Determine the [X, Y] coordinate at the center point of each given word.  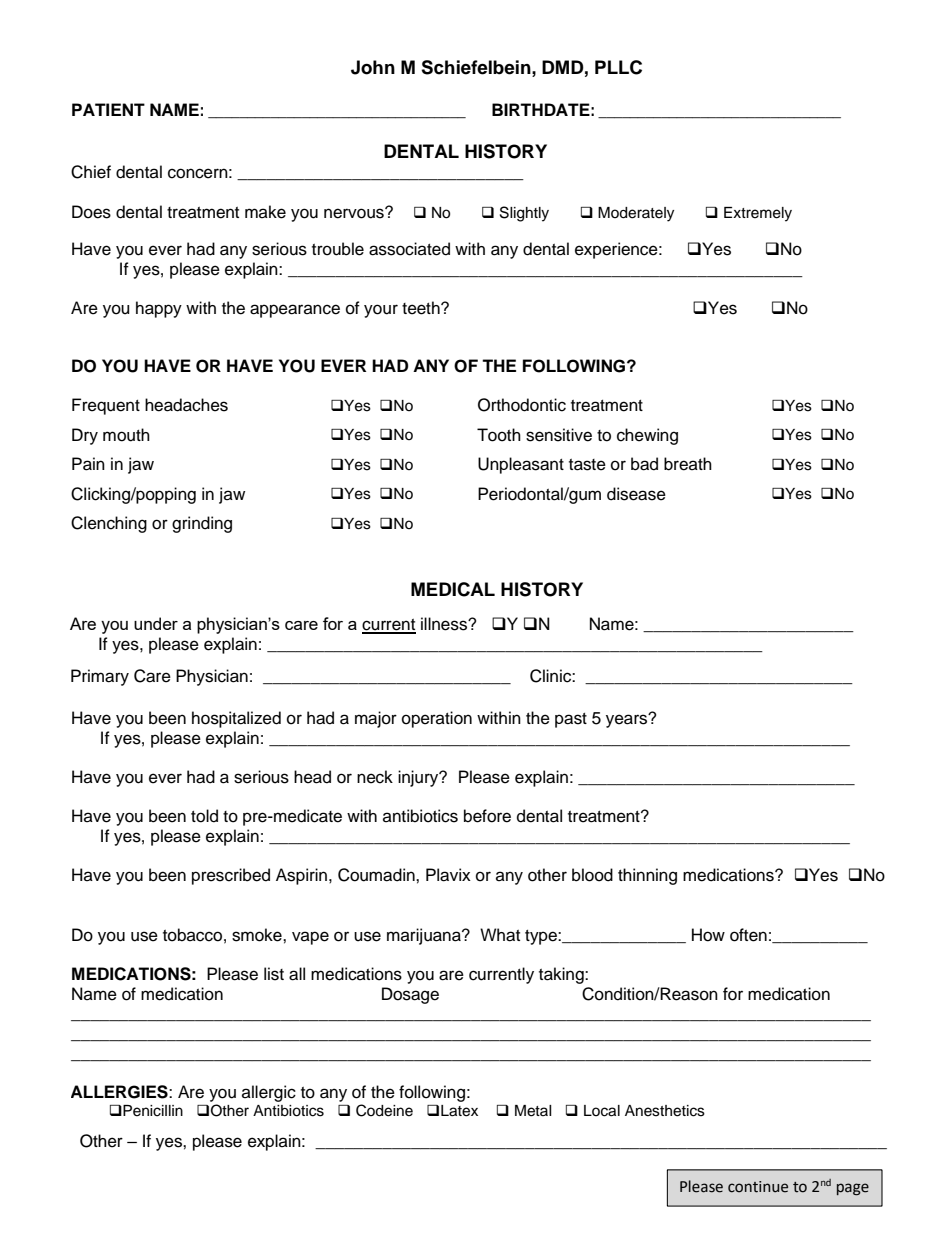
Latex [459, 1111]
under [156, 623]
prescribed [231, 876]
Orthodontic [522, 405]
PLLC [618, 67]
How [708, 935]
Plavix [448, 875]
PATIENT [108, 109]
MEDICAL [453, 589]
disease [636, 494]
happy [159, 309]
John [373, 67]
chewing [647, 436]
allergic [269, 1093]
